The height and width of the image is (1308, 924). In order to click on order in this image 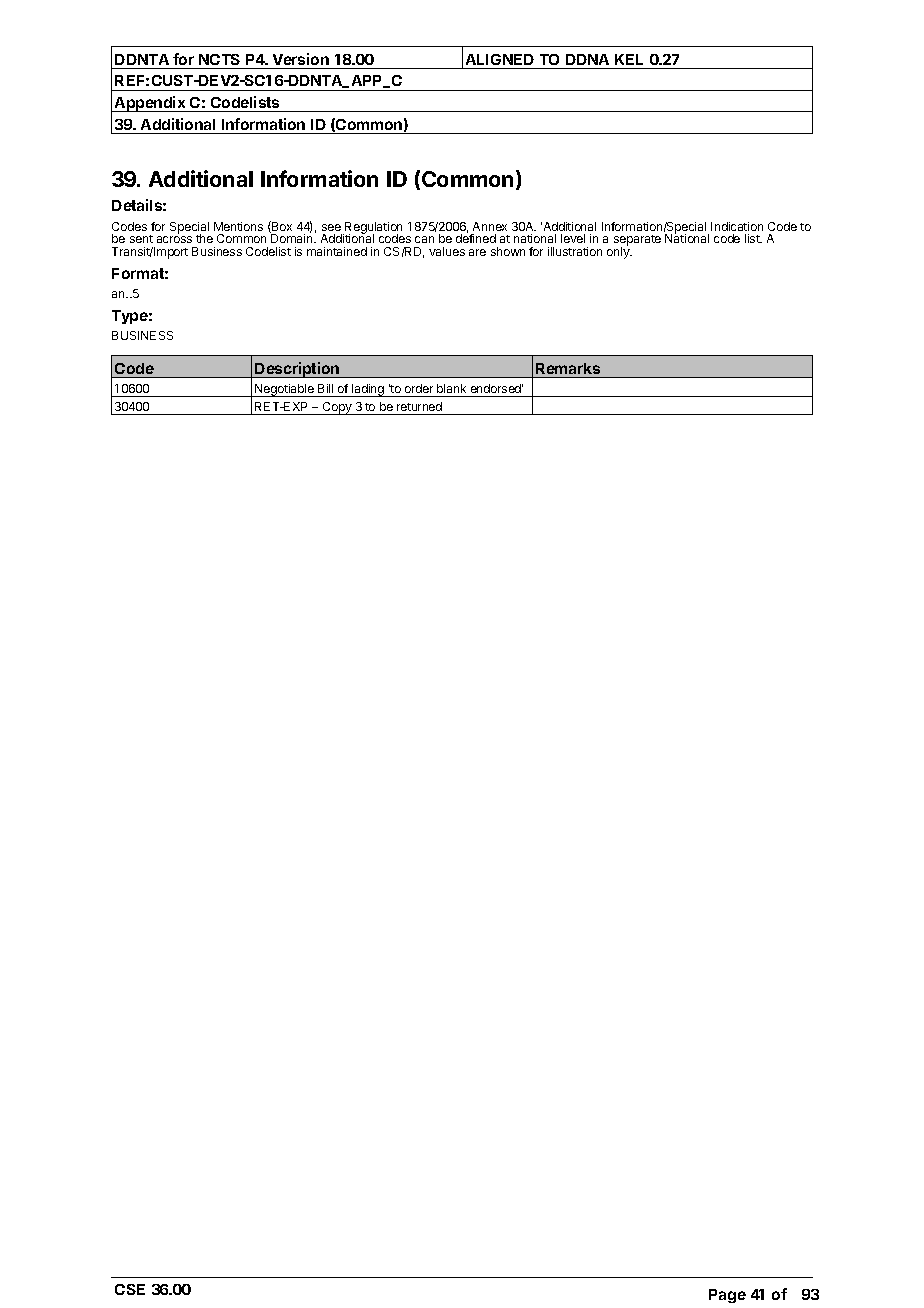, I will do `click(419, 388)`.
